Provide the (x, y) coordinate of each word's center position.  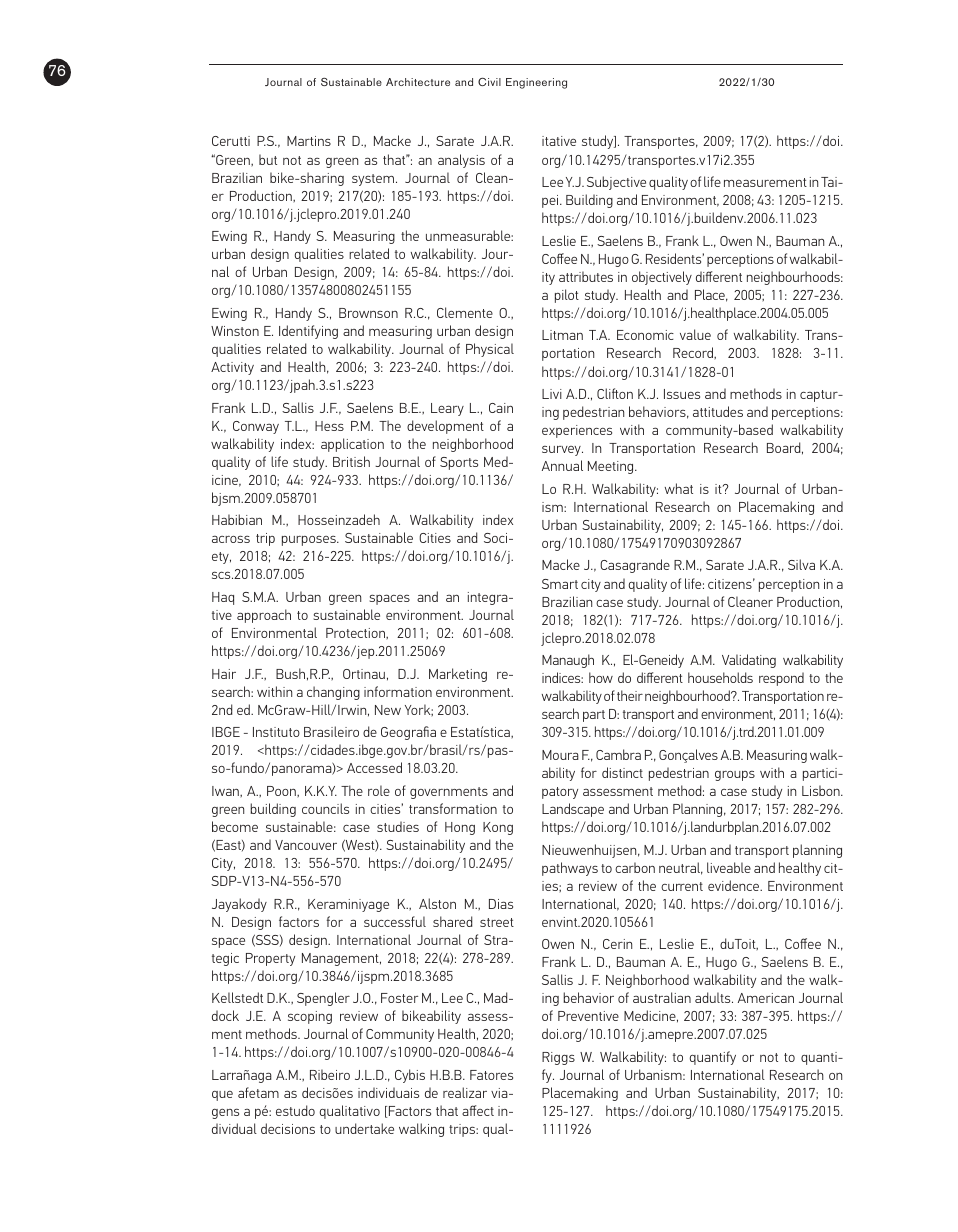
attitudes (718, 411)
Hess (329, 426)
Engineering (536, 83)
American (766, 998)
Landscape (573, 810)
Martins (309, 141)
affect (478, 1110)
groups (735, 775)
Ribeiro (330, 1074)
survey (562, 451)
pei (551, 201)
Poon (282, 791)
